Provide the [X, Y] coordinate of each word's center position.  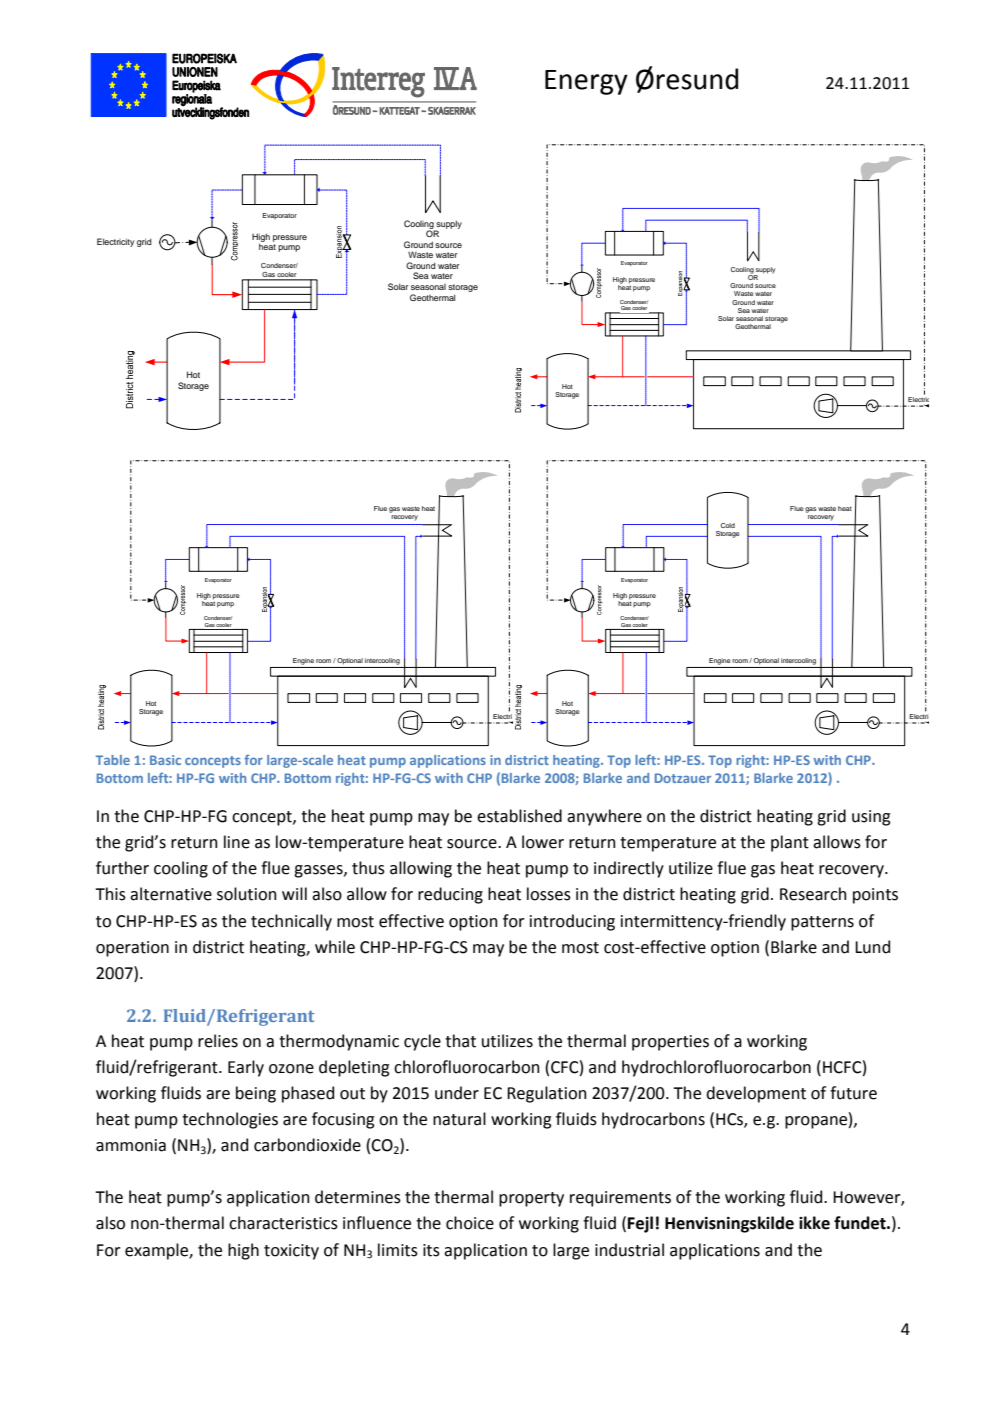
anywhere [604, 817]
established [519, 816]
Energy [586, 82]
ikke [814, 1223]
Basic [165, 760]
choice [470, 1223]
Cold [728, 525]
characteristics [283, 1223]
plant [790, 843]
